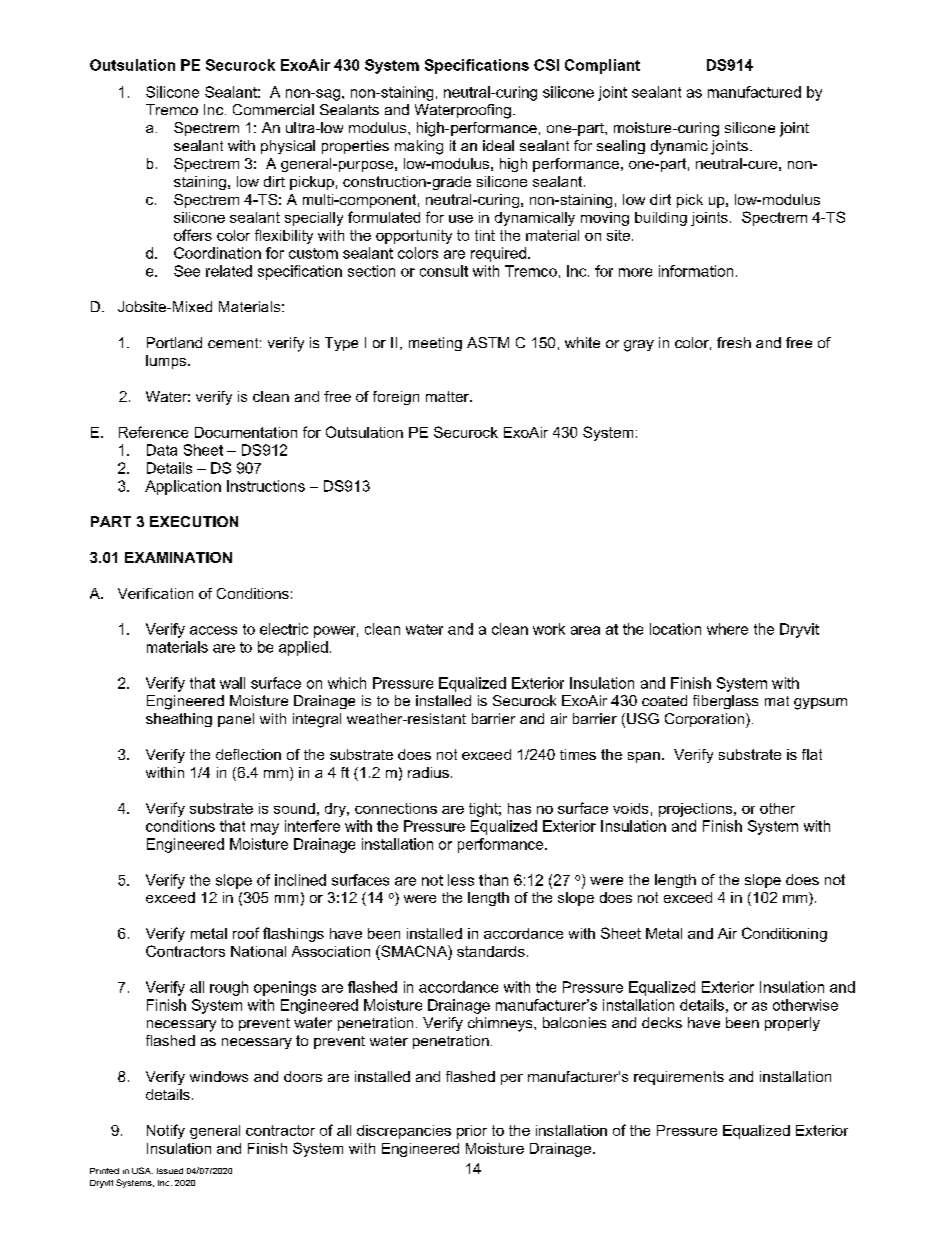 The height and width of the page is (1233, 952). What do you see at coordinates (166, 1131) in the page?
I see `Notify` at bounding box center [166, 1131].
